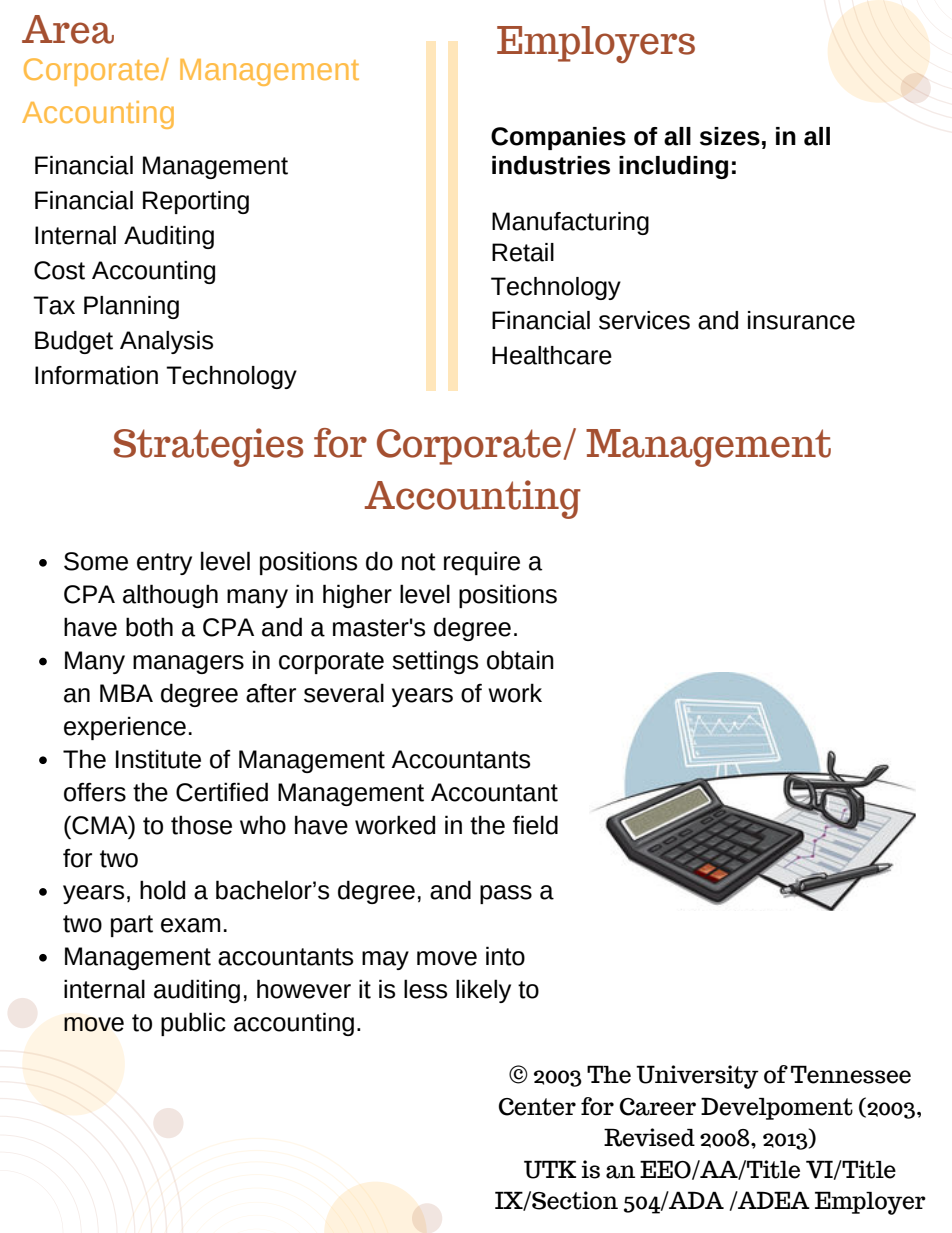 The image size is (952, 1233). What do you see at coordinates (520, 660) in the page?
I see `obtain` at bounding box center [520, 660].
